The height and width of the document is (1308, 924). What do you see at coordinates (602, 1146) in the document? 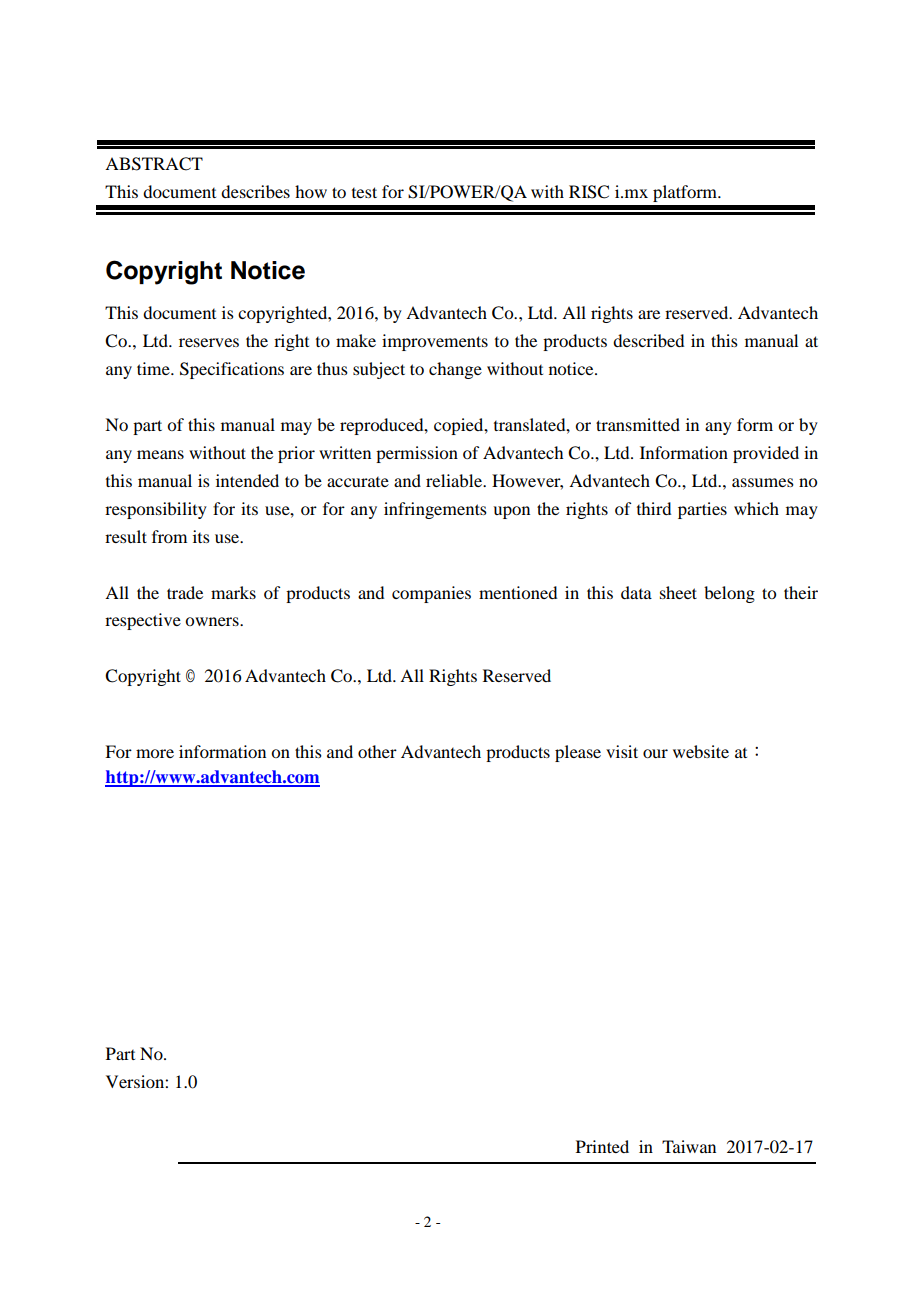
I see `Printed` at bounding box center [602, 1146].
